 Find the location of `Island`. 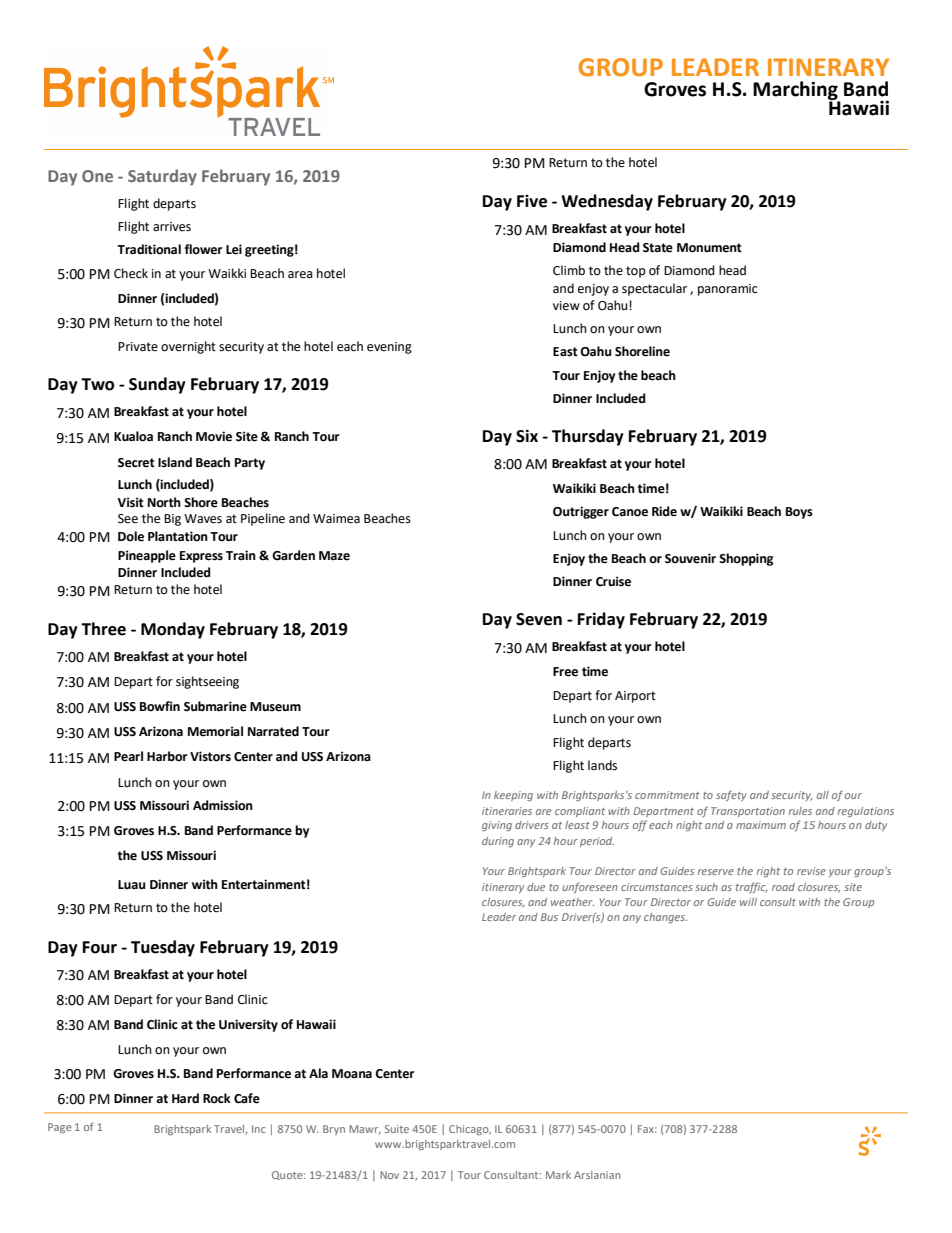

Island is located at coordinates (175, 462).
